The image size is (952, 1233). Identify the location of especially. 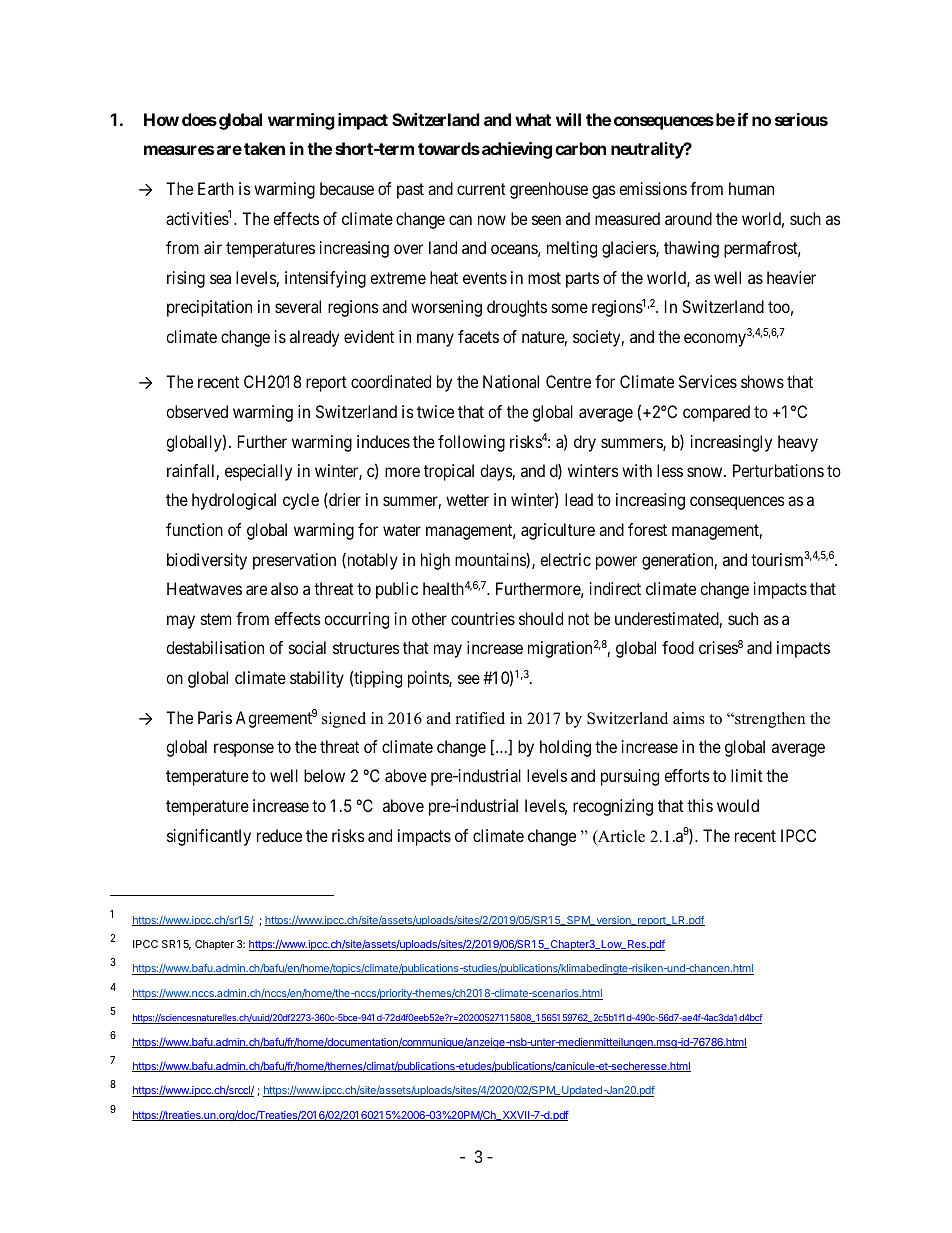
(258, 472).
